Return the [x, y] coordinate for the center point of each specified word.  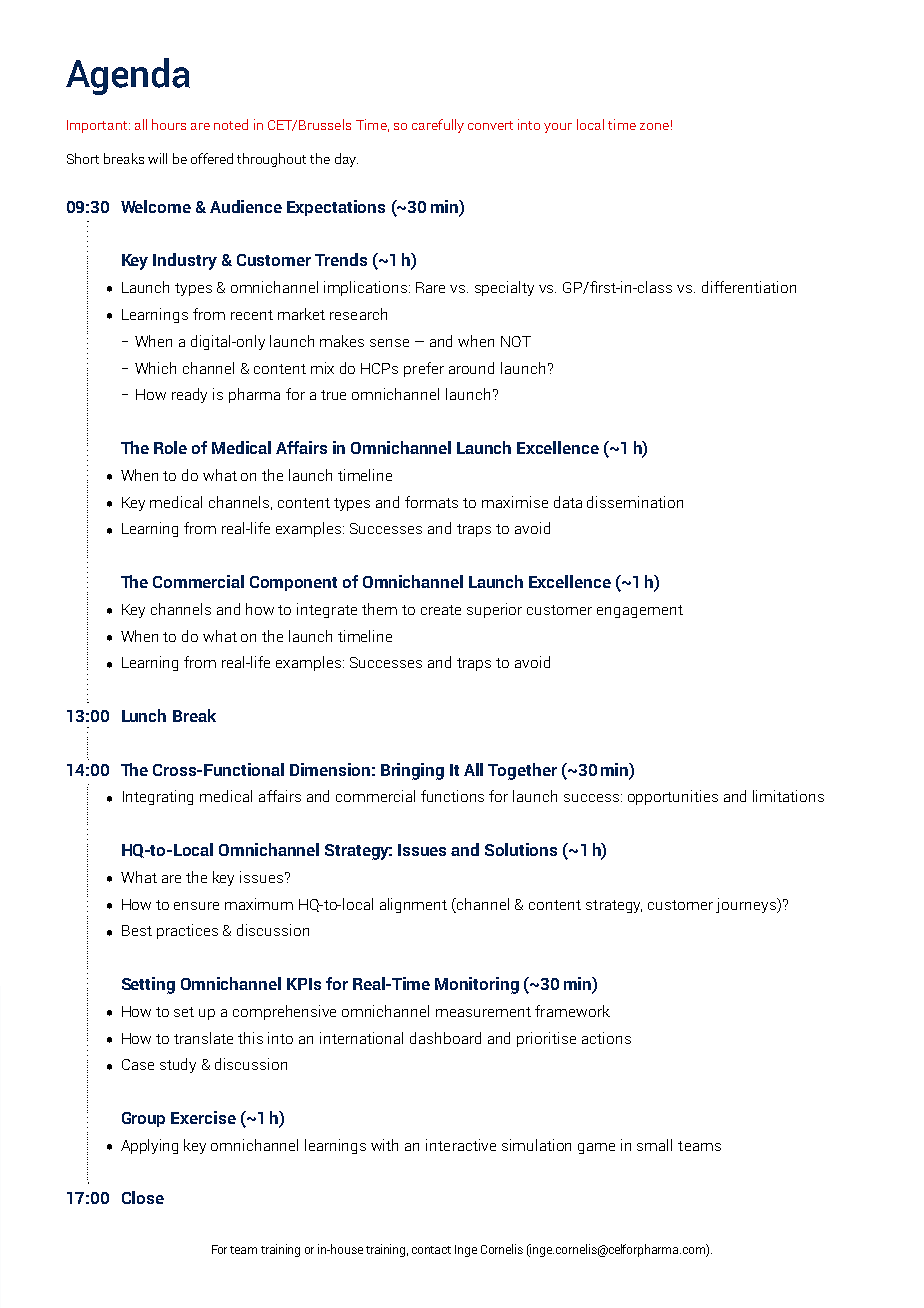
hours [169, 124]
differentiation [749, 287]
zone [654, 126]
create [441, 610]
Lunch [144, 715]
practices [187, 931]
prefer [424, 369]
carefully [438, 126]
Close [143, 1197]
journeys [747, 905]
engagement [640, 611]
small [654, 1145]
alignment [413, 905]
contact [431, 1250]
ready [189, 395]
